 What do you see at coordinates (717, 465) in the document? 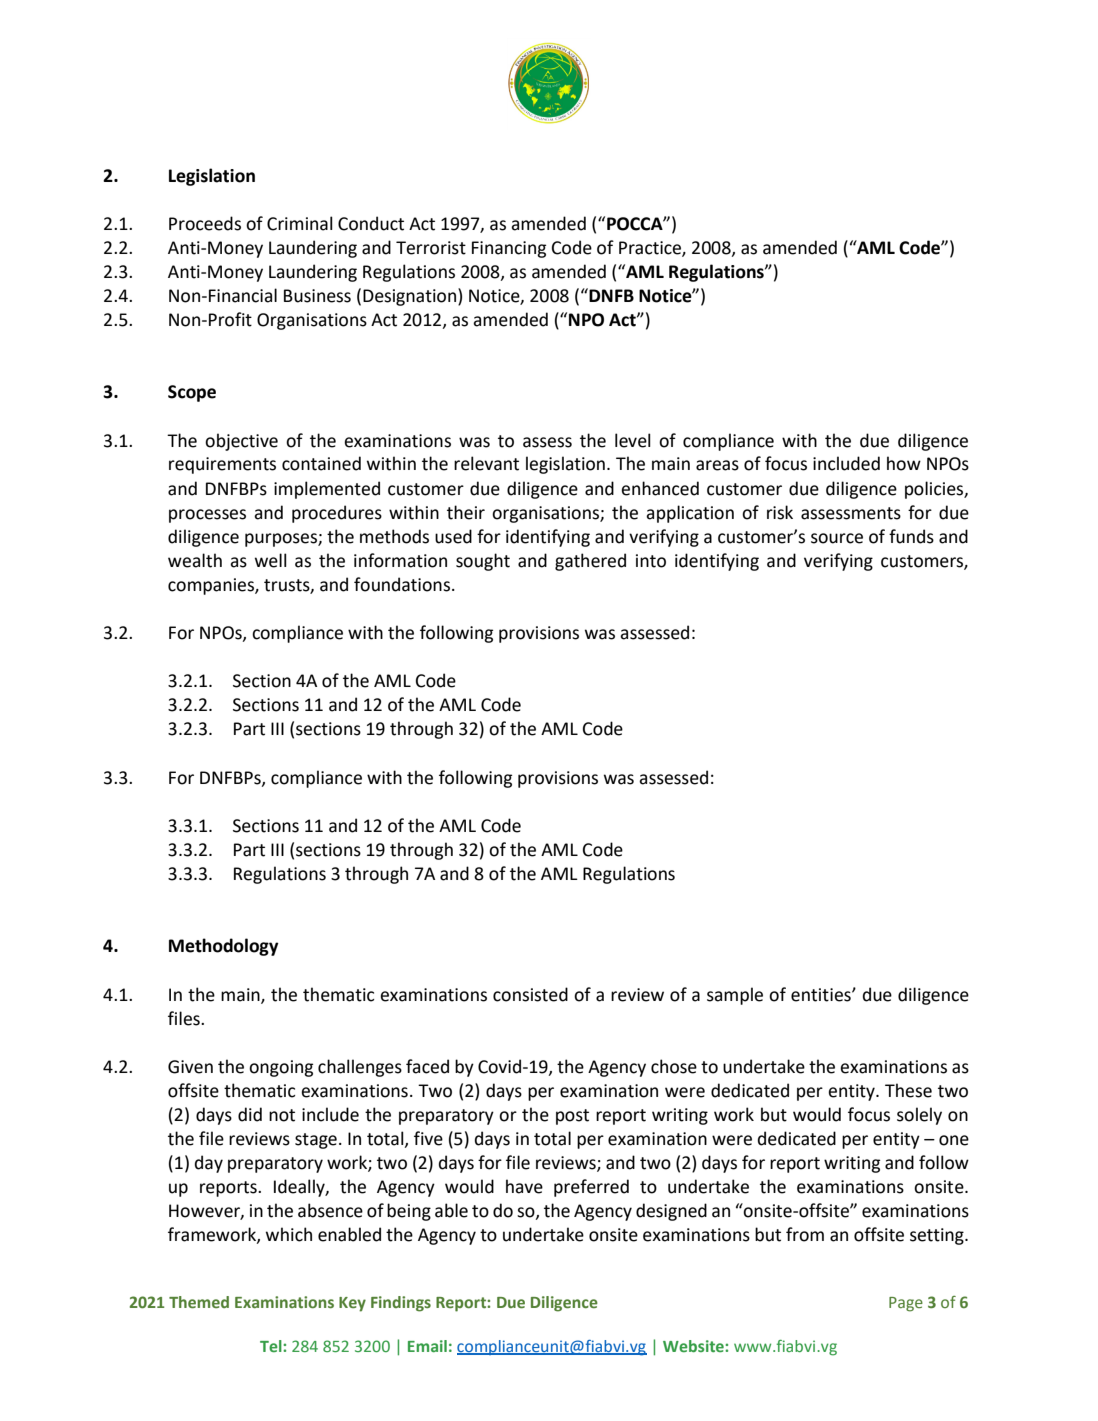
I see `areas` at bounding box center [717, 465].
